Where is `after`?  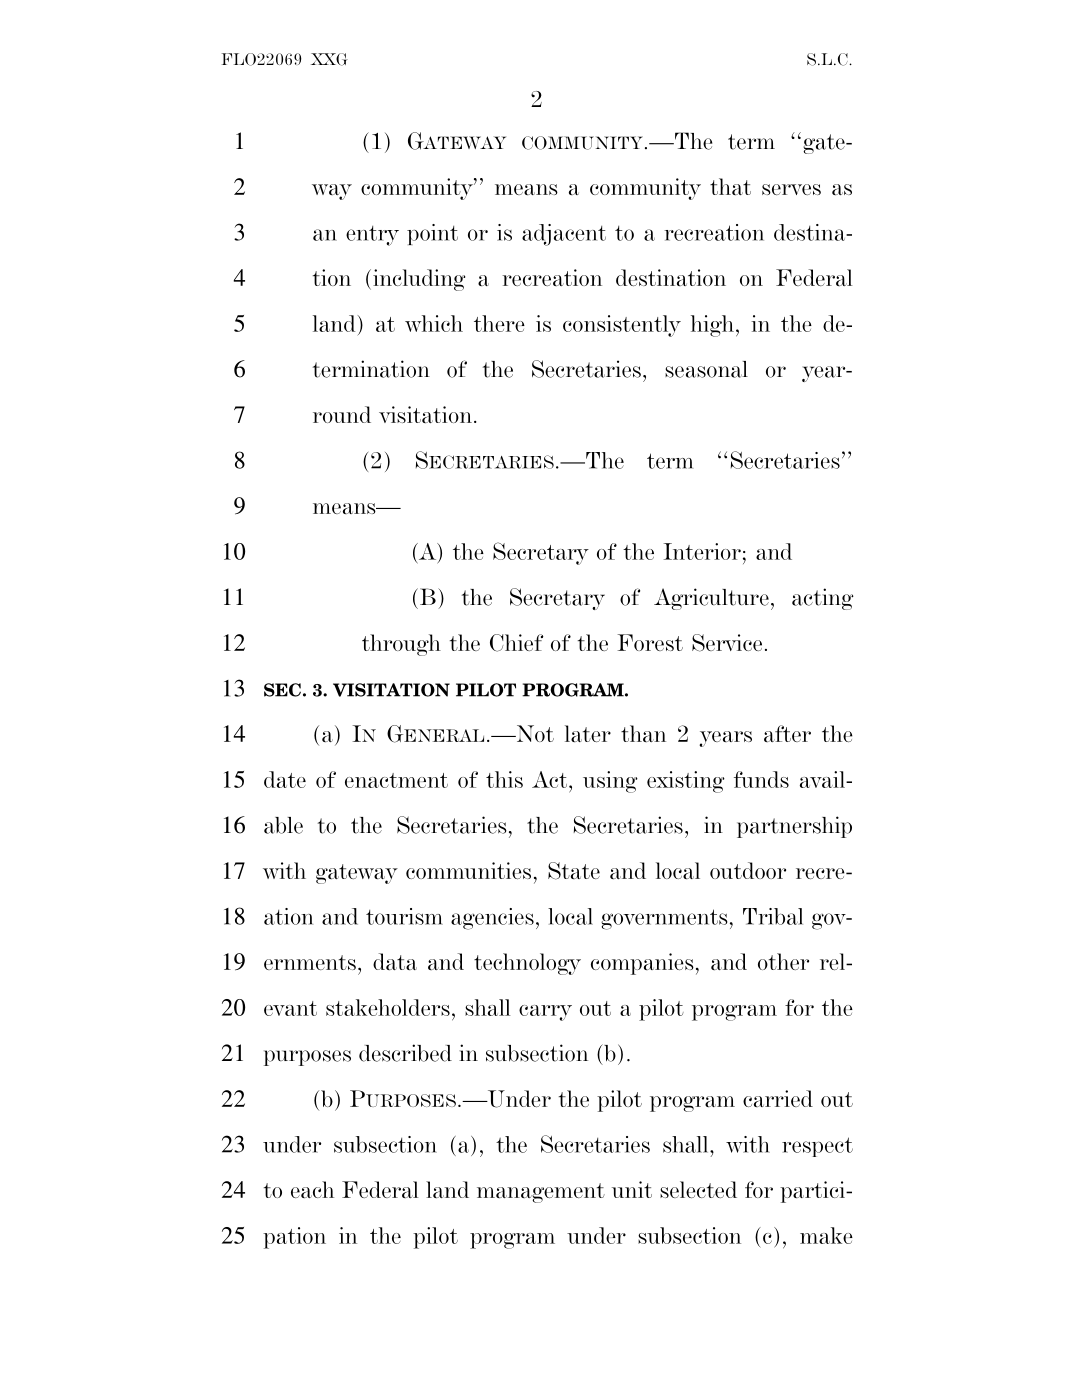
after is located at coordinates (787, 733).
